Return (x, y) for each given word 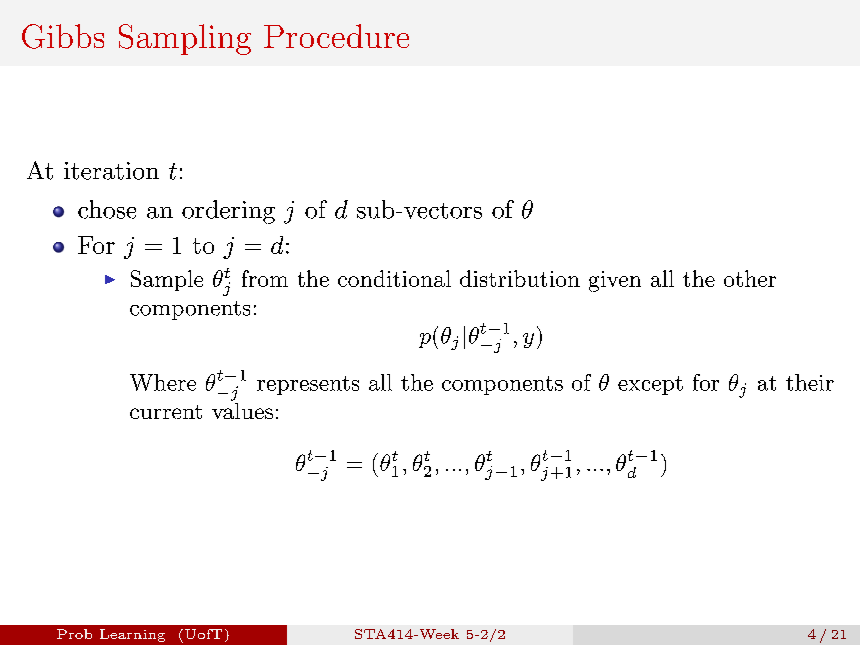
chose (107, 209)
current (166, 412)
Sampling (185, 39)
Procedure (336, 36)
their (810, 382)
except (650, 385)
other (750, 278)
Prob (74, 634)
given (615, 281)
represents (308, 385)
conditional (394, 278)
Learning (132, 635)
